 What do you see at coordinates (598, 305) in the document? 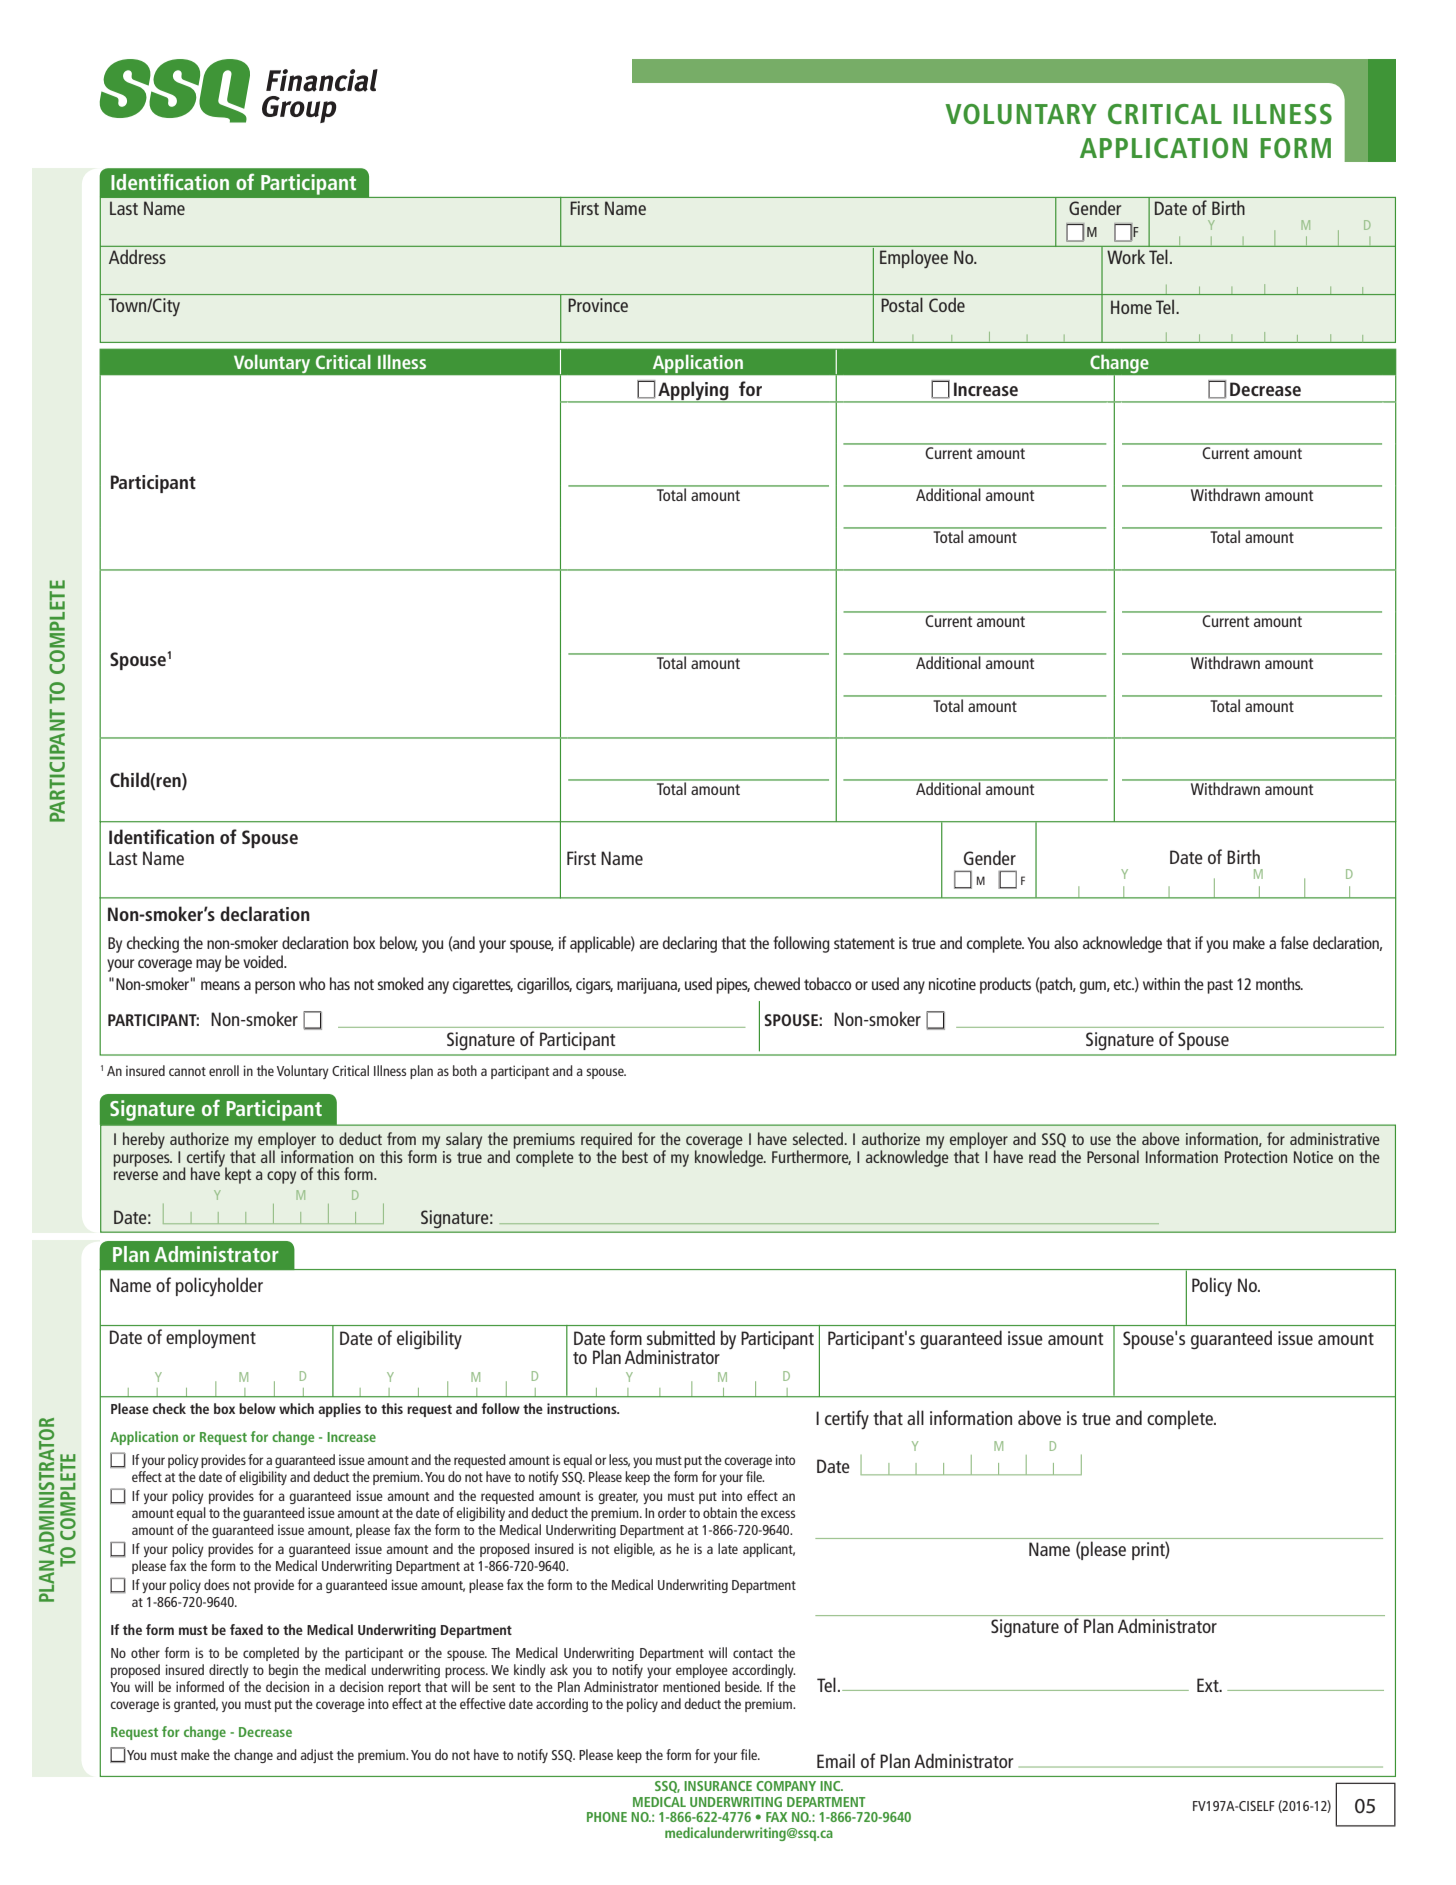
I see `Province` at bounding box center [598, 305].
